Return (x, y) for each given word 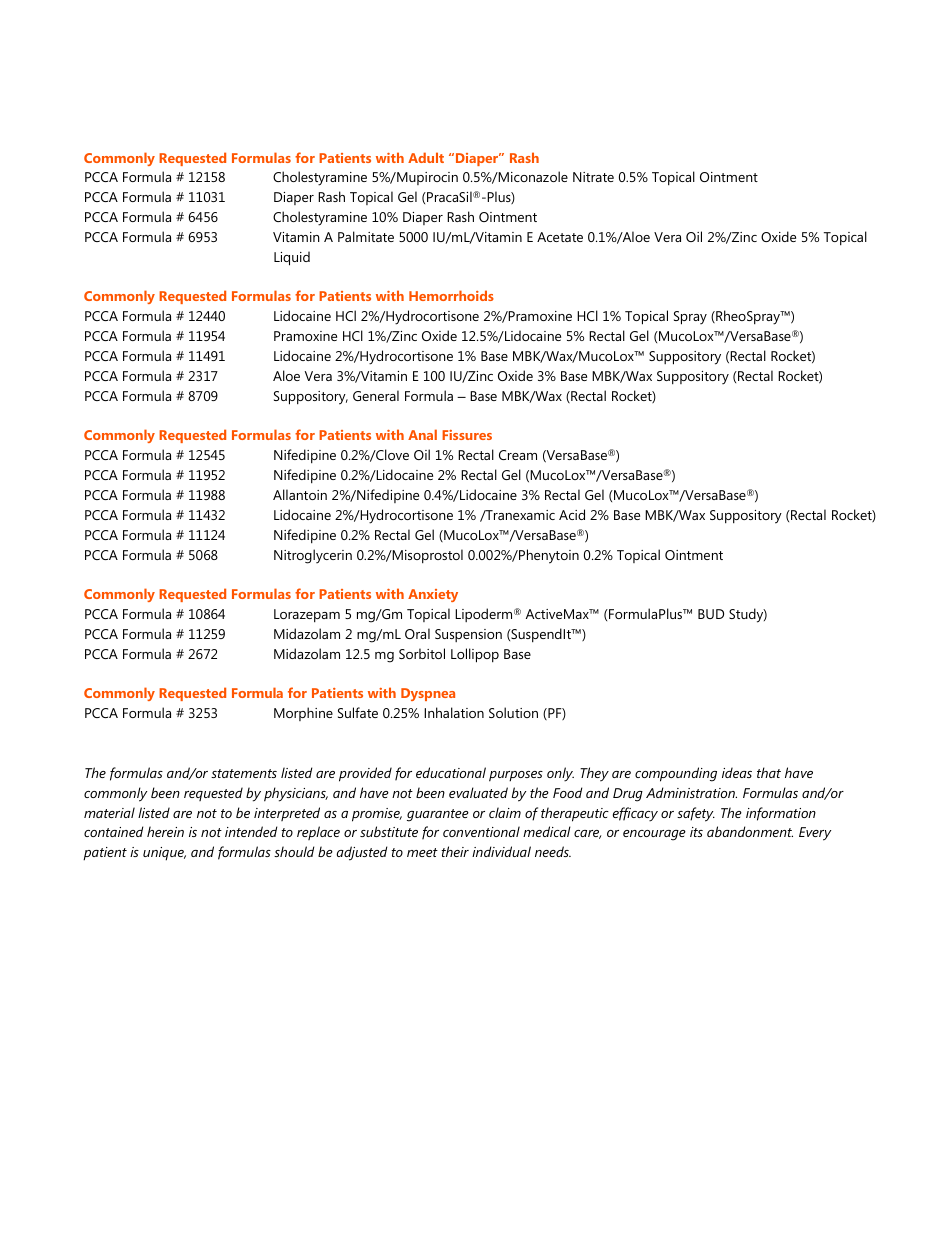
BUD (711, 614)
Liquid (292, 258)
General (376, 395)
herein (165, 831)
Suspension (468, 635)
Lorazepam (307, 615)
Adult (426, 157)
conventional (481, 831)
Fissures (467, 435)
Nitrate (593, 177)
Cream (518, 455)
